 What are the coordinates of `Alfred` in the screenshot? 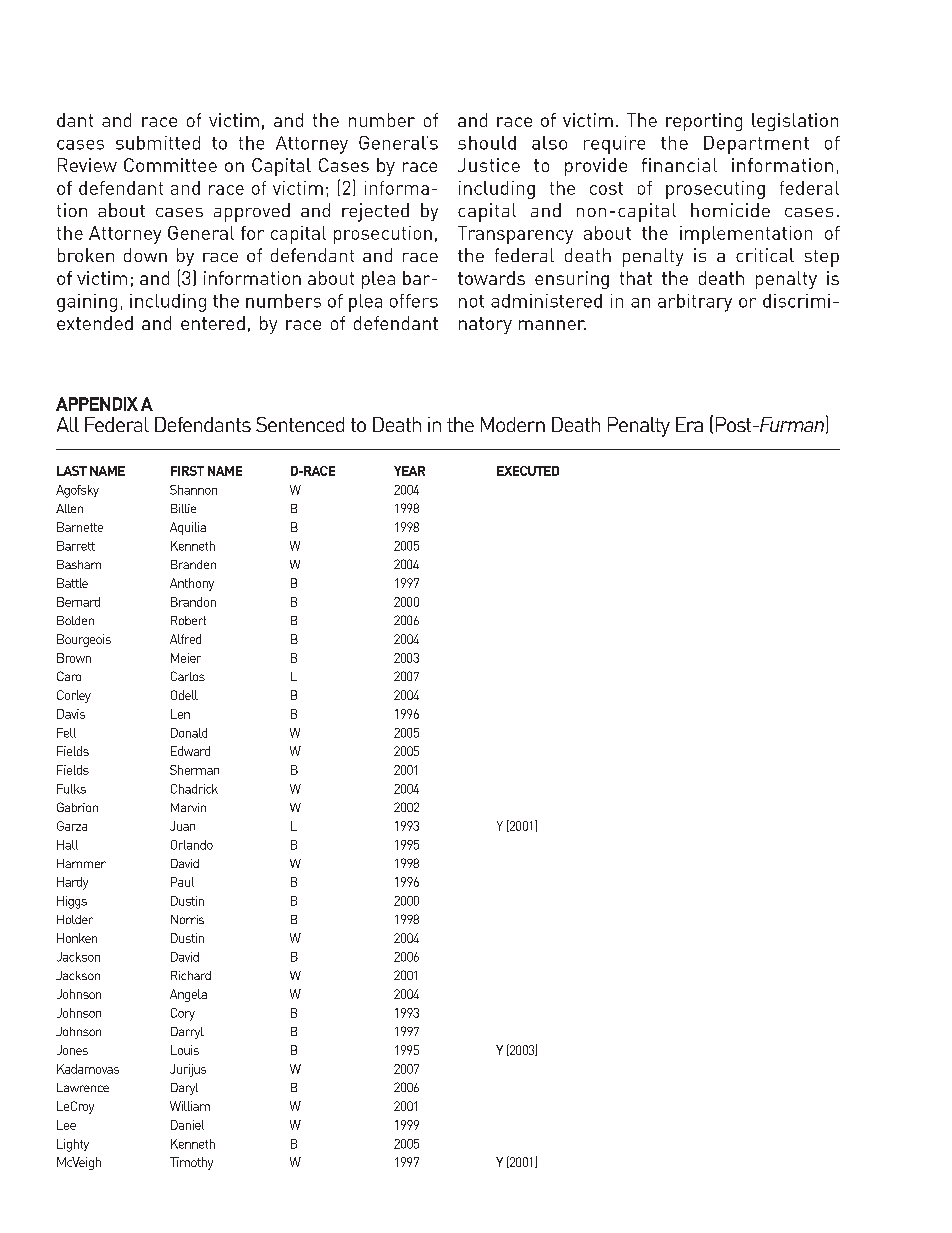 It's located at (185, 639).
